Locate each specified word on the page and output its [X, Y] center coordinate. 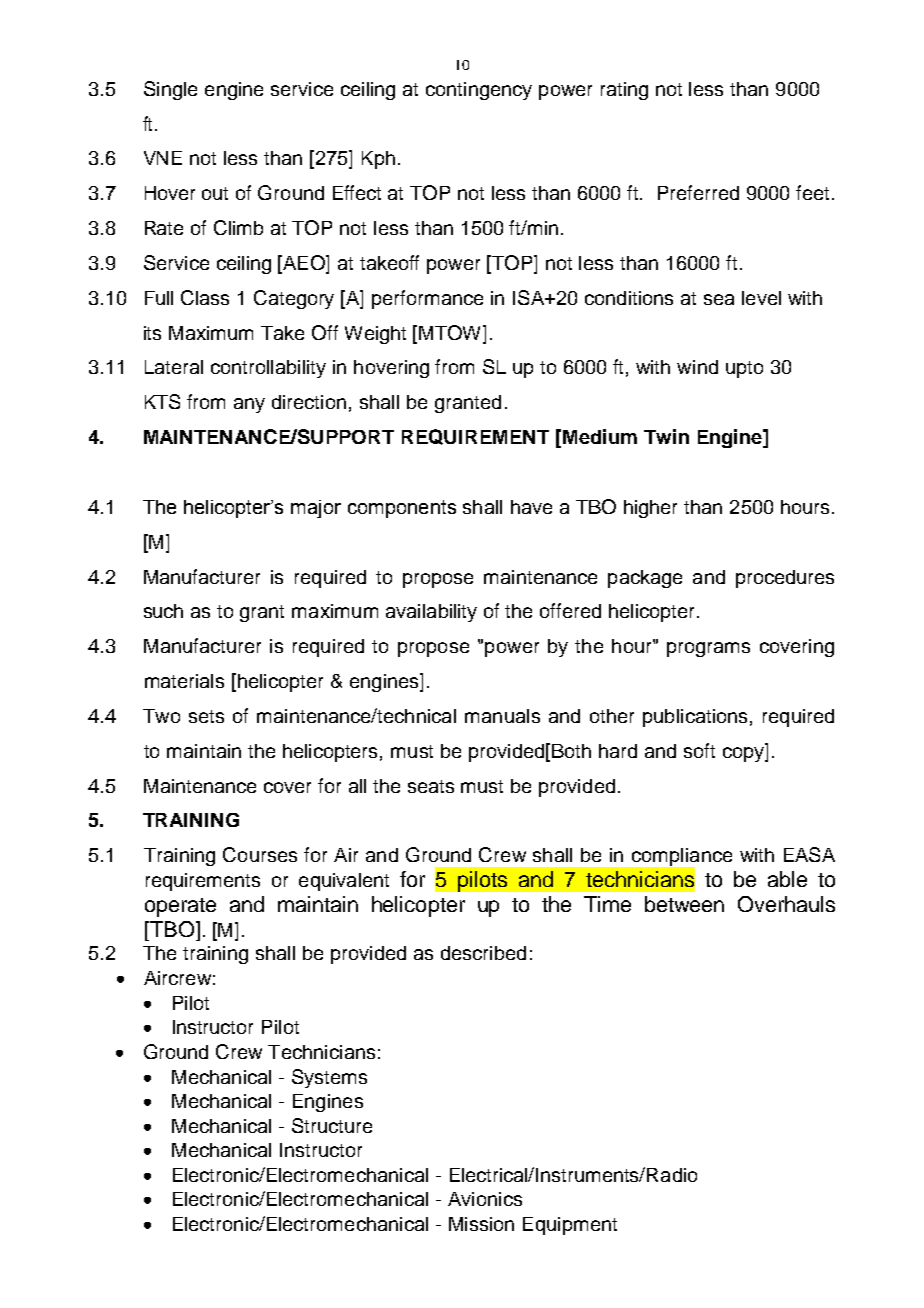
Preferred [698, 192]
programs [708, 649]
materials [184, 681]
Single [170, 90]
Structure [332, 1125]
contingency [479, 91]
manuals [502, 716]
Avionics [485, 1199]
